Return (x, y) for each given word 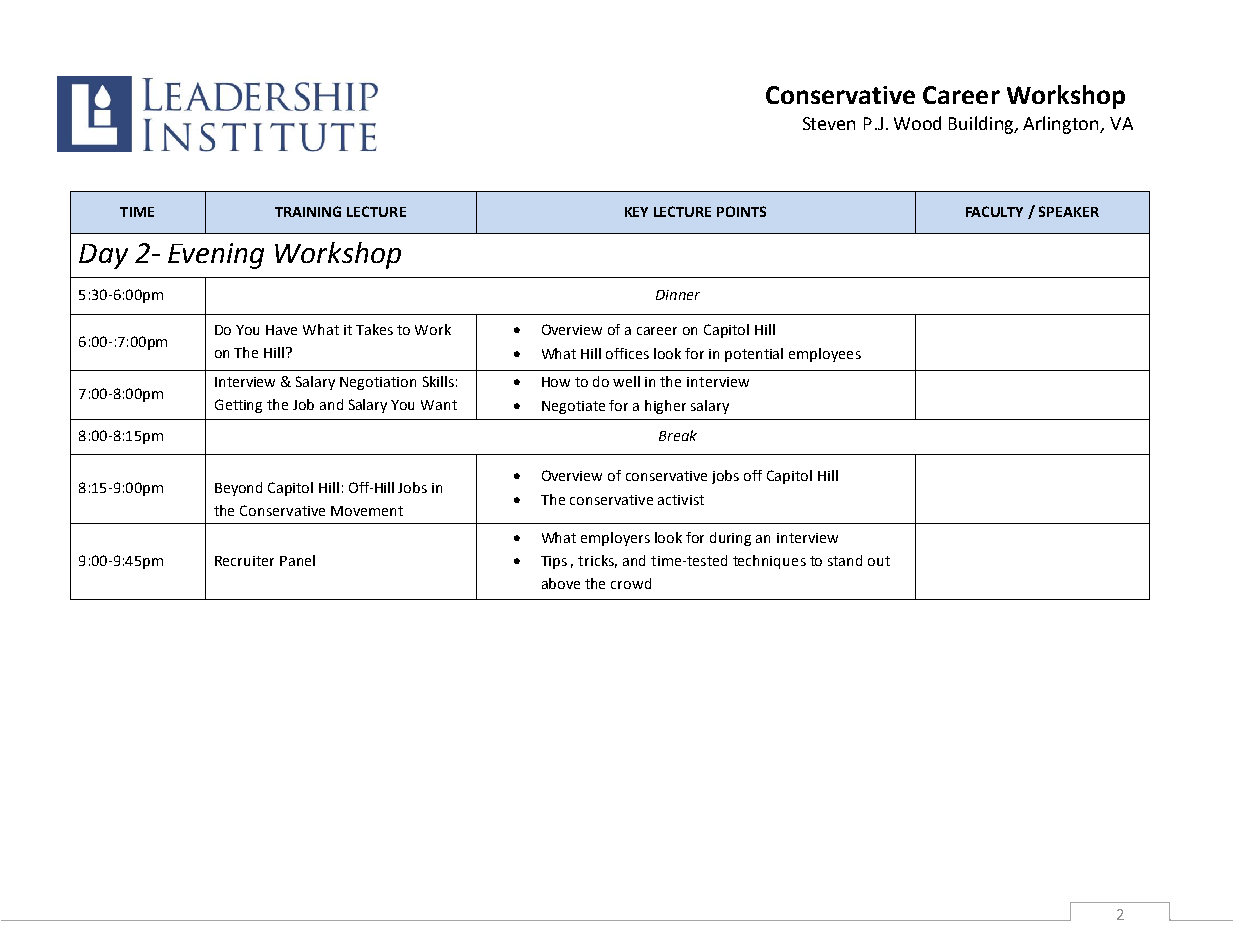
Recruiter (244, 561)
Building (983, 125)
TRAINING (308, 211)
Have (281, 330)
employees (825, 355)
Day (103, 256)
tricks (597, 561)
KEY (636, 212)
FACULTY (994, 211)
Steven (829, 123)
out (879, 561)
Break (678, 435)
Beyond (238, 489)
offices (627, 353)
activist (681, 500)
